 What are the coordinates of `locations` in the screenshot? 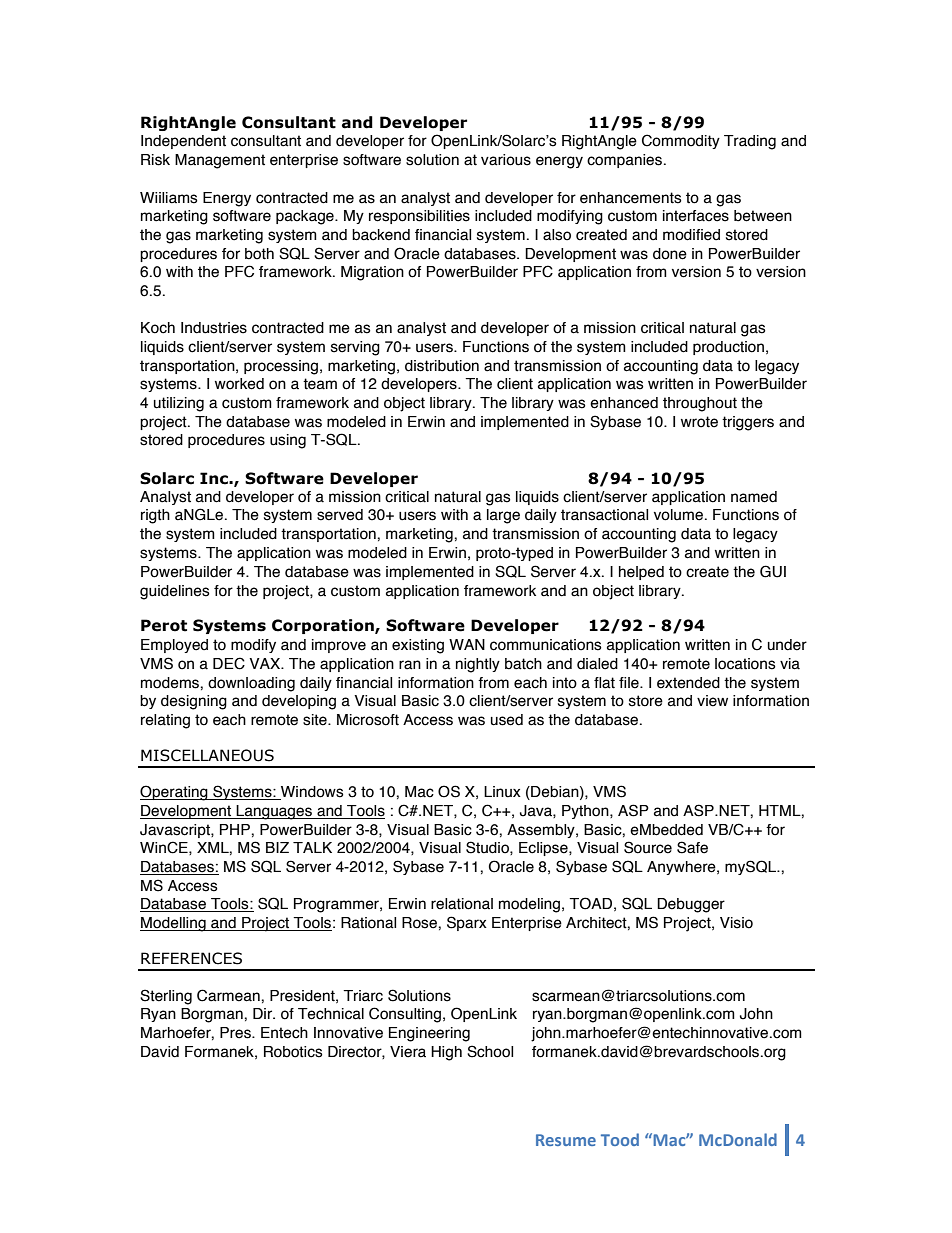 It's located at (745, 664).
